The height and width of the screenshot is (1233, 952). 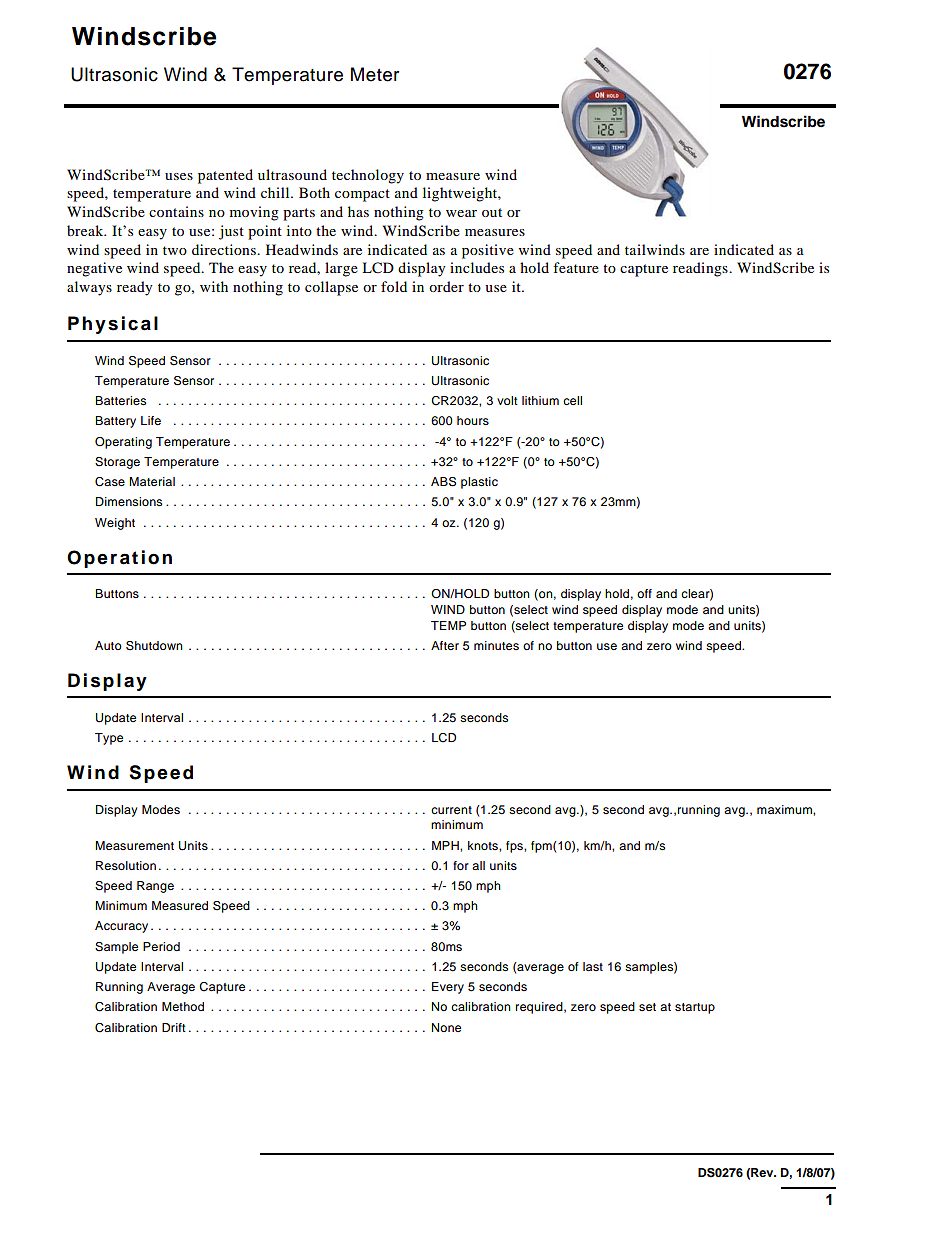 I want to click on Operation, so click(x=119, y=559).
